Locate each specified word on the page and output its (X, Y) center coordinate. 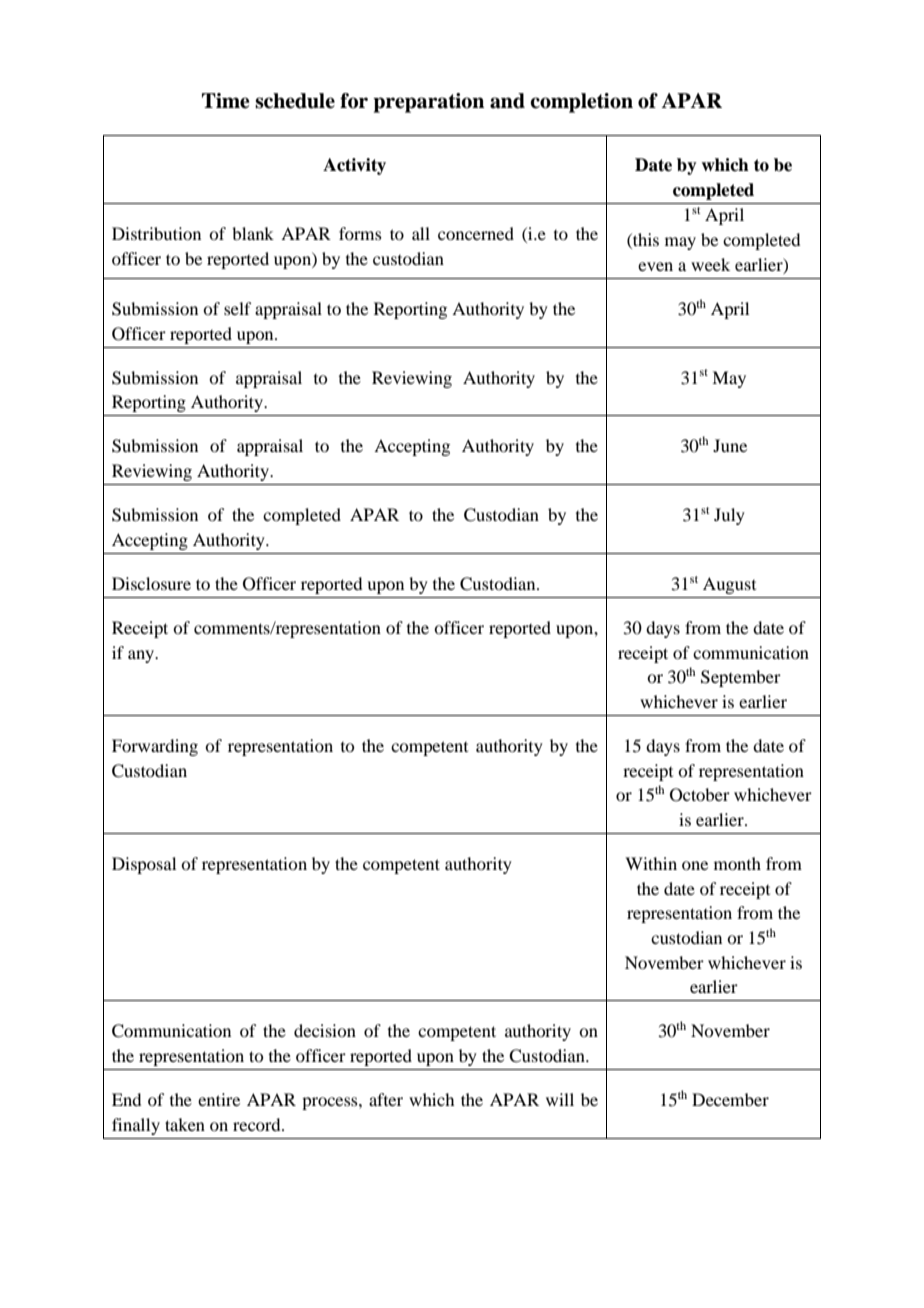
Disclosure (151, 583)
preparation (428, 103)
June (730, 445)
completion (581, 103)
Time (225, 101)
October (700, 795)
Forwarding (155, 747)
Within (651, 863)
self (237, 308)
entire (219, 1099)
